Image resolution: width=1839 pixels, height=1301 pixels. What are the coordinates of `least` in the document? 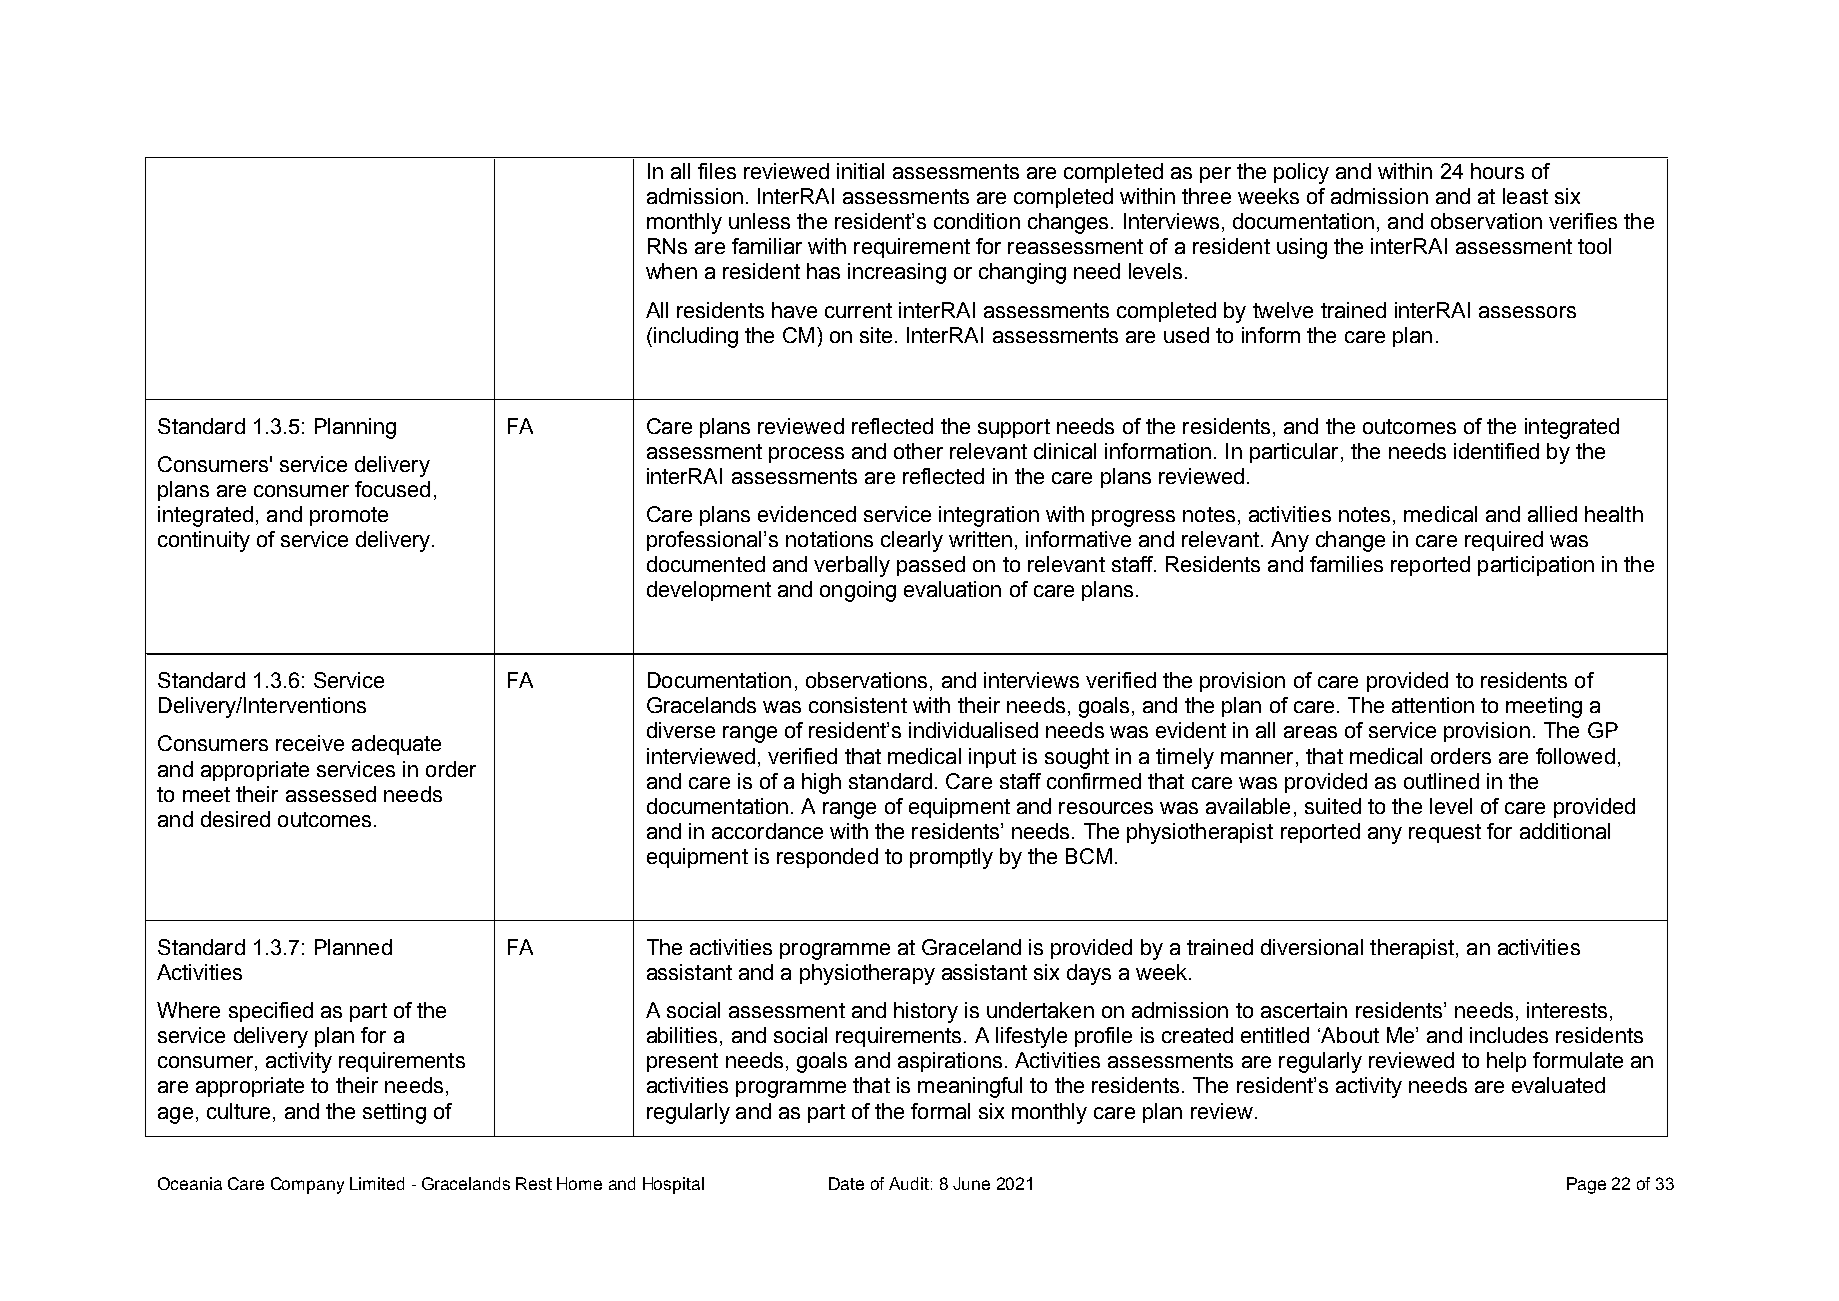 It's located at (1525, 196).
